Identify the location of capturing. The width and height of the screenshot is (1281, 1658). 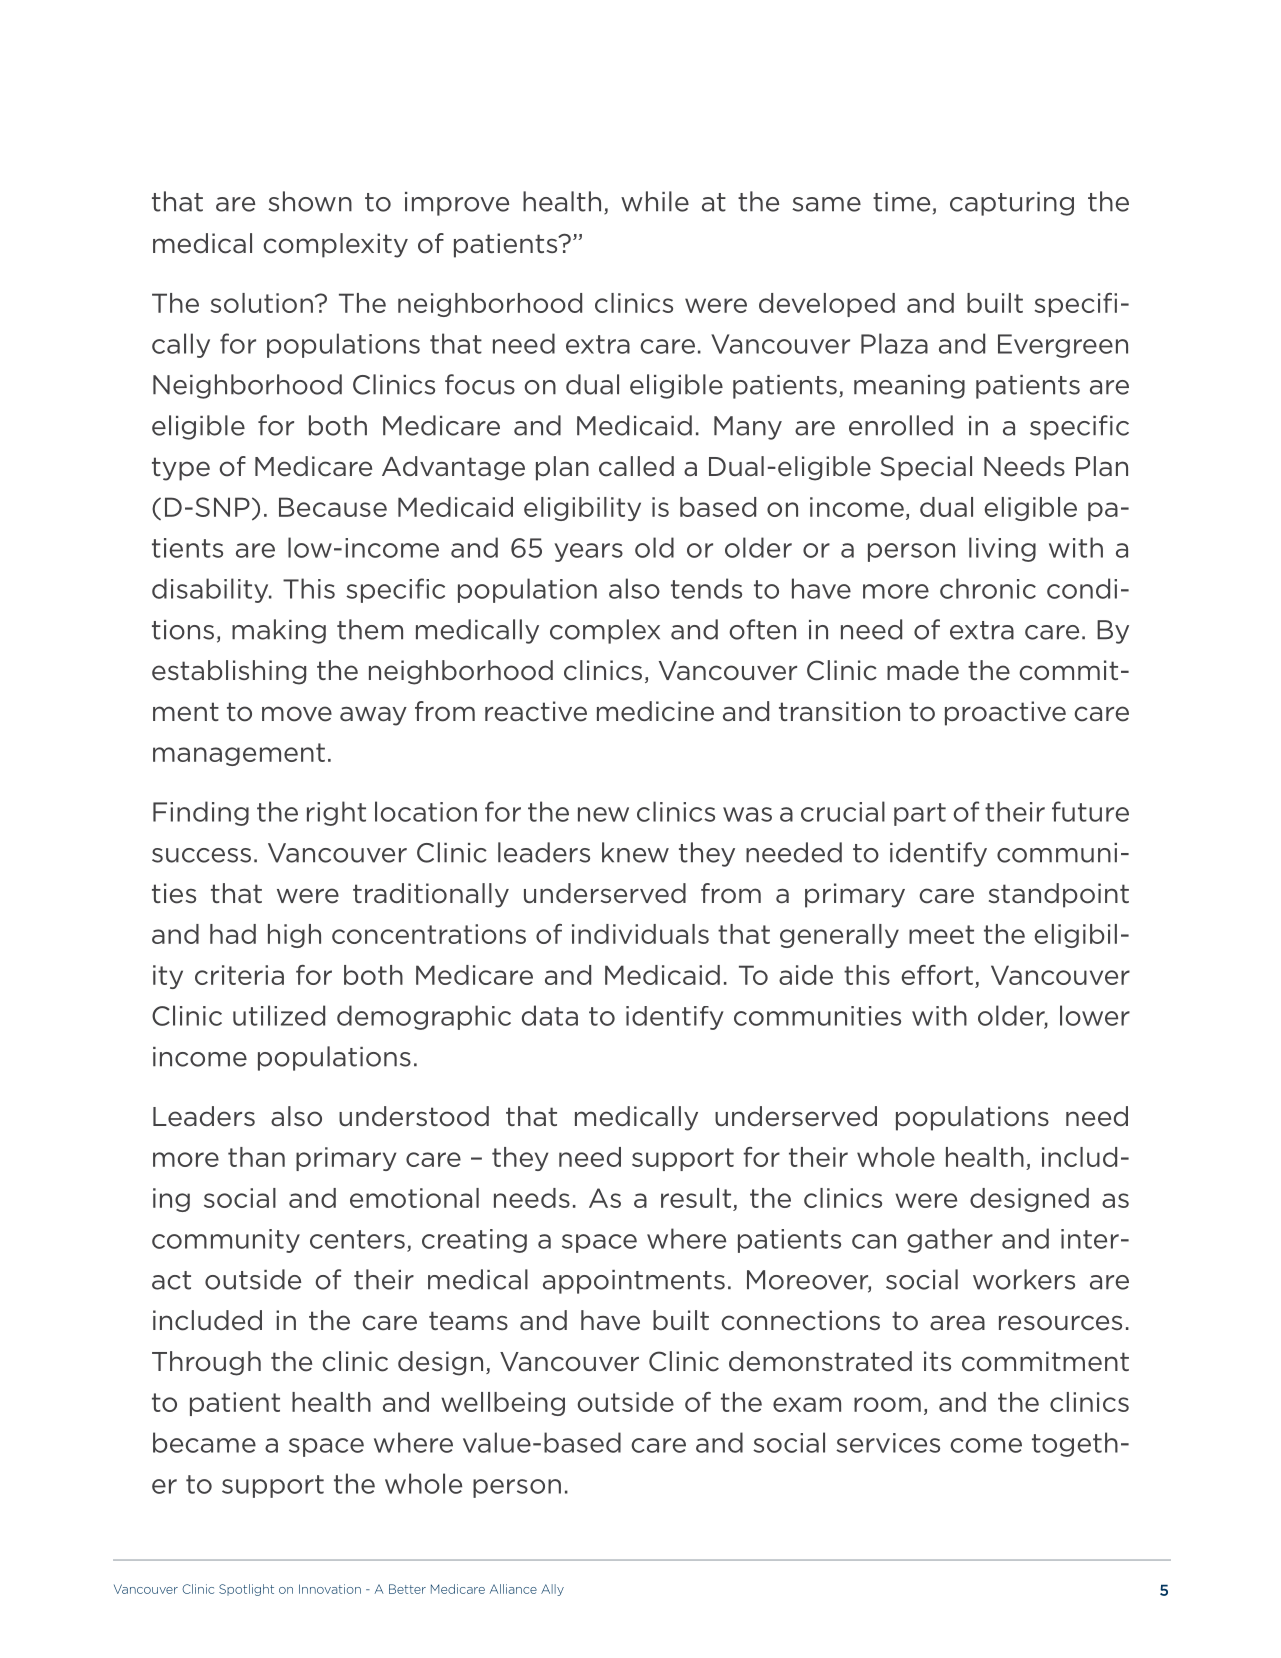
(1012, 204).
